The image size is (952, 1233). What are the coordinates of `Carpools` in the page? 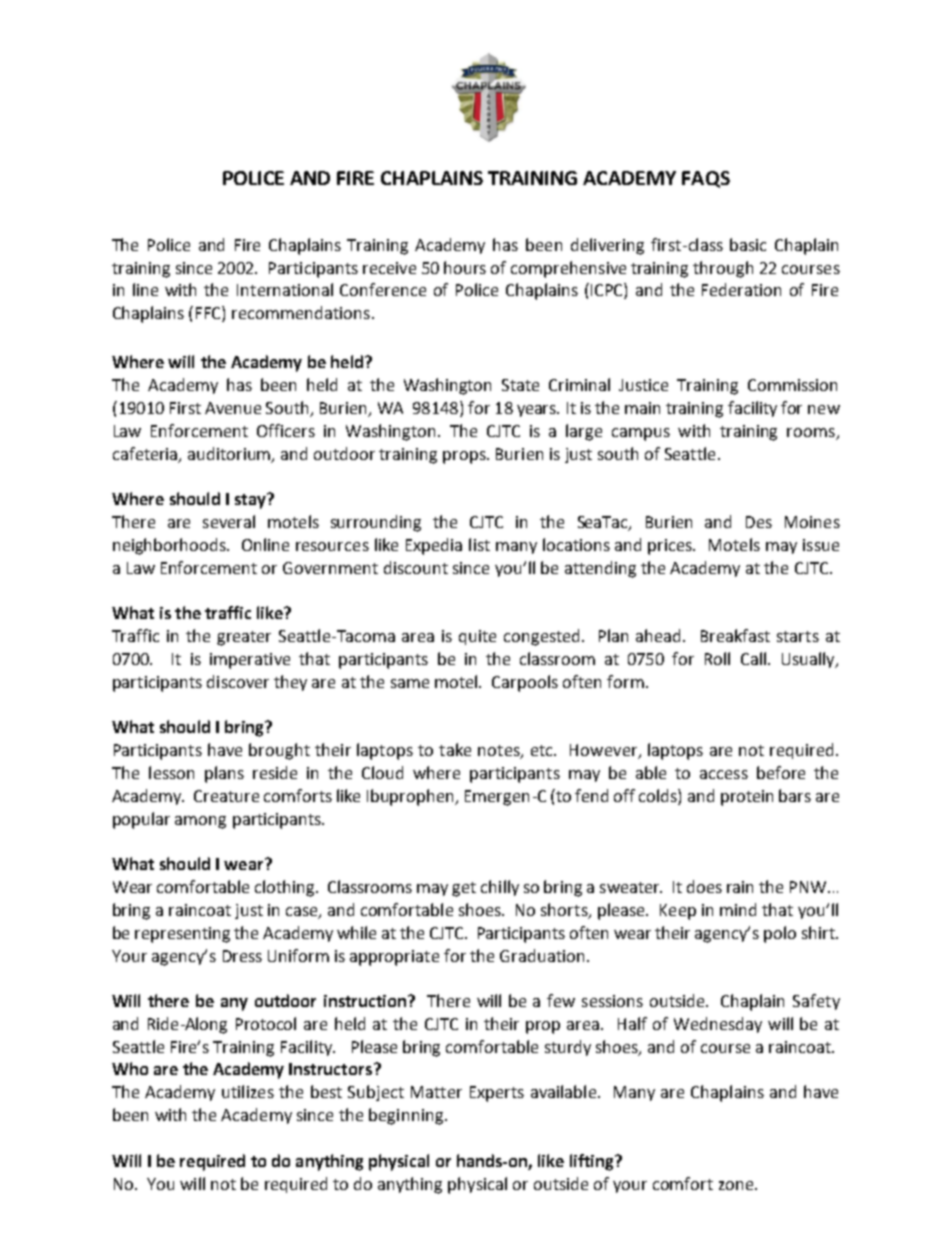 It's located at (525, 683).
